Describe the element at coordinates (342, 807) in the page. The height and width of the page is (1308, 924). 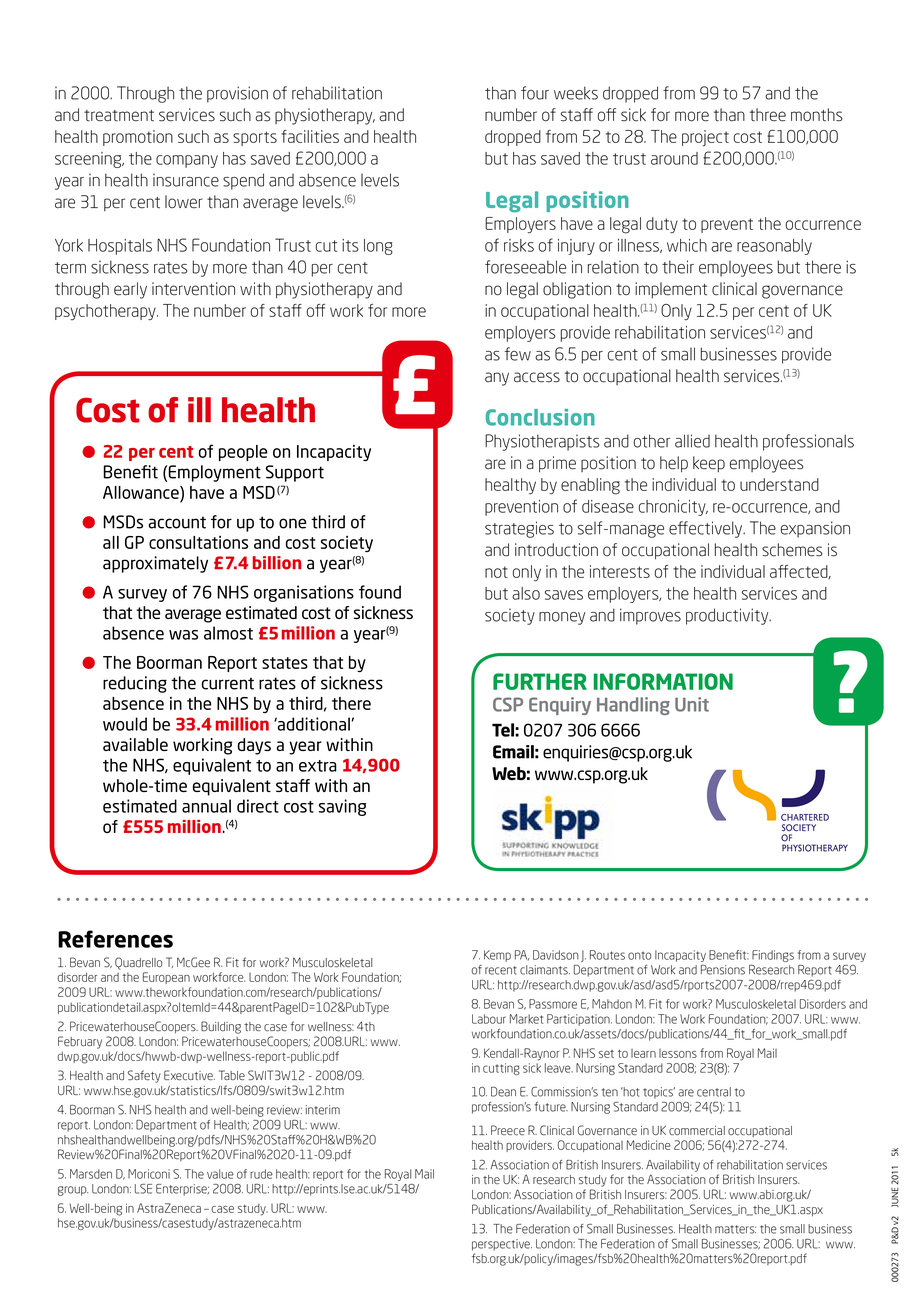
I see `saving` at that location.
